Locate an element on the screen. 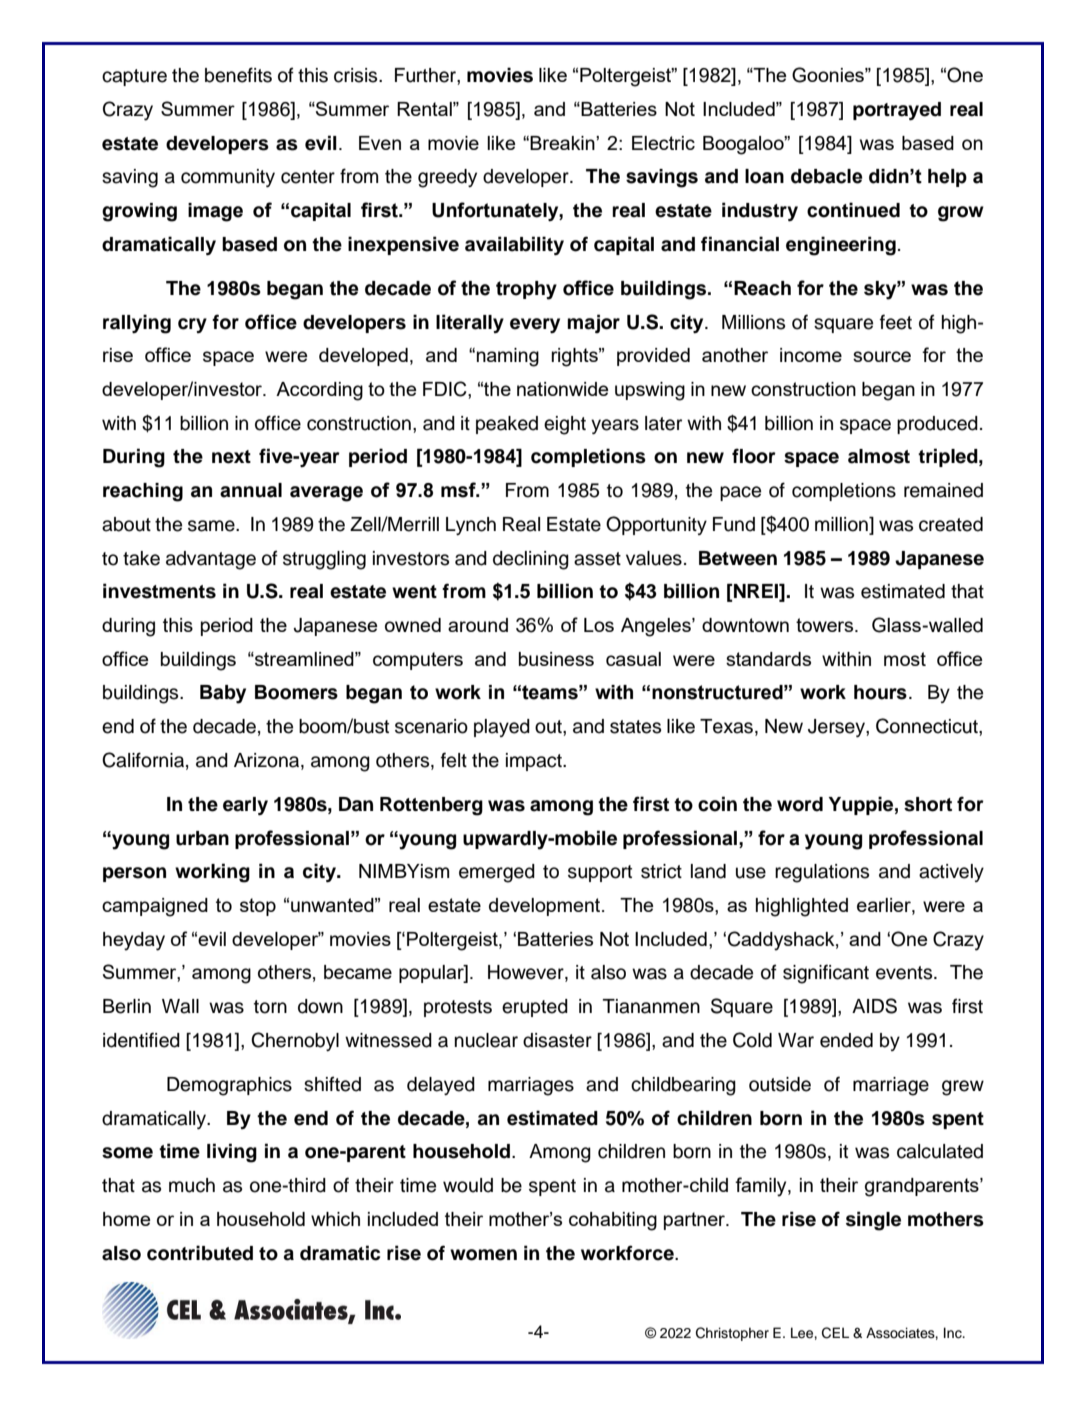 Image resolution: width=1086 pixels, height=1406 pixels. remained is located at coordinates (943, 490).
